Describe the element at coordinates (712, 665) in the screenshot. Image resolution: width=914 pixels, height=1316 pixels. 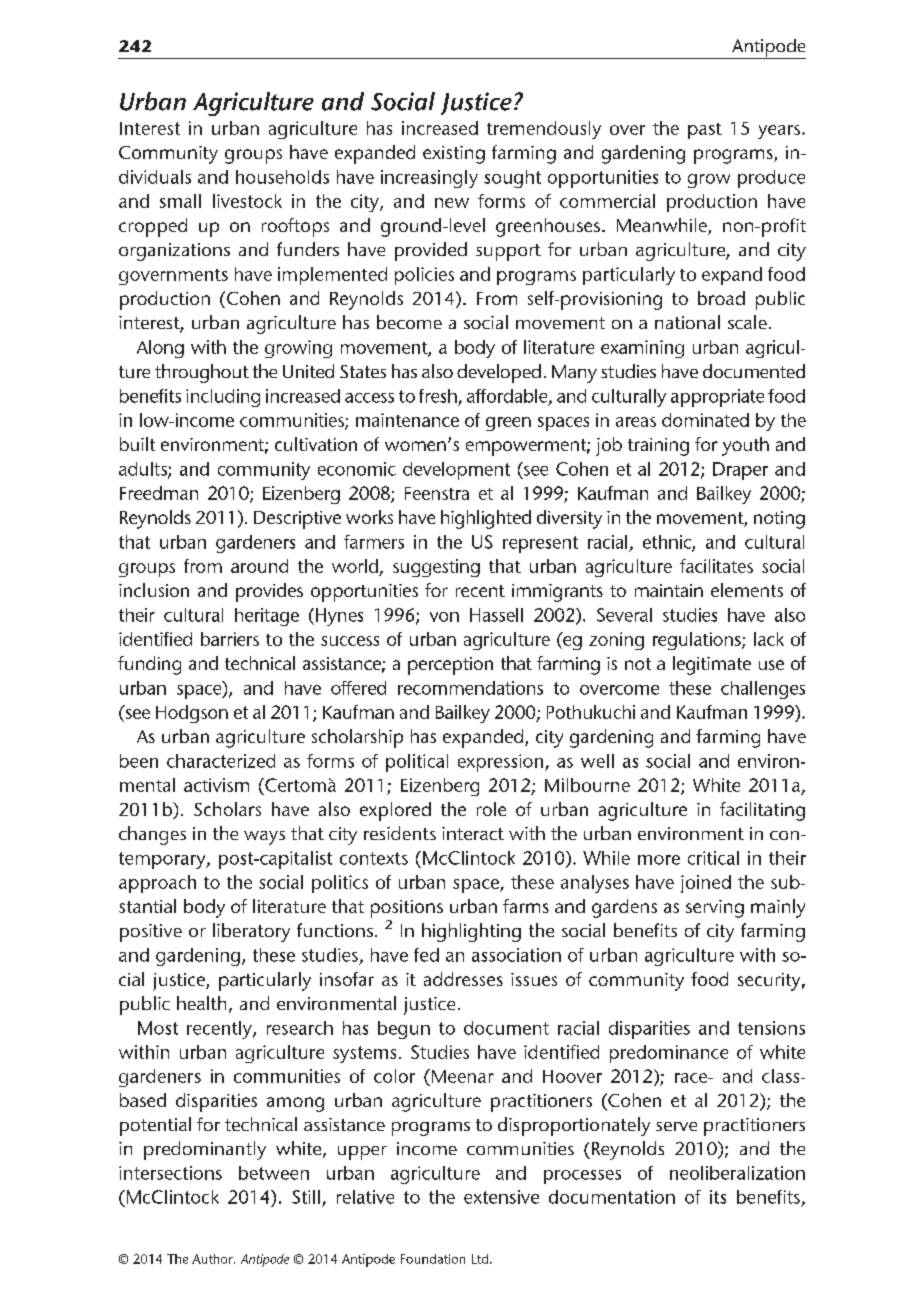
I see `legitimate` at that location.
